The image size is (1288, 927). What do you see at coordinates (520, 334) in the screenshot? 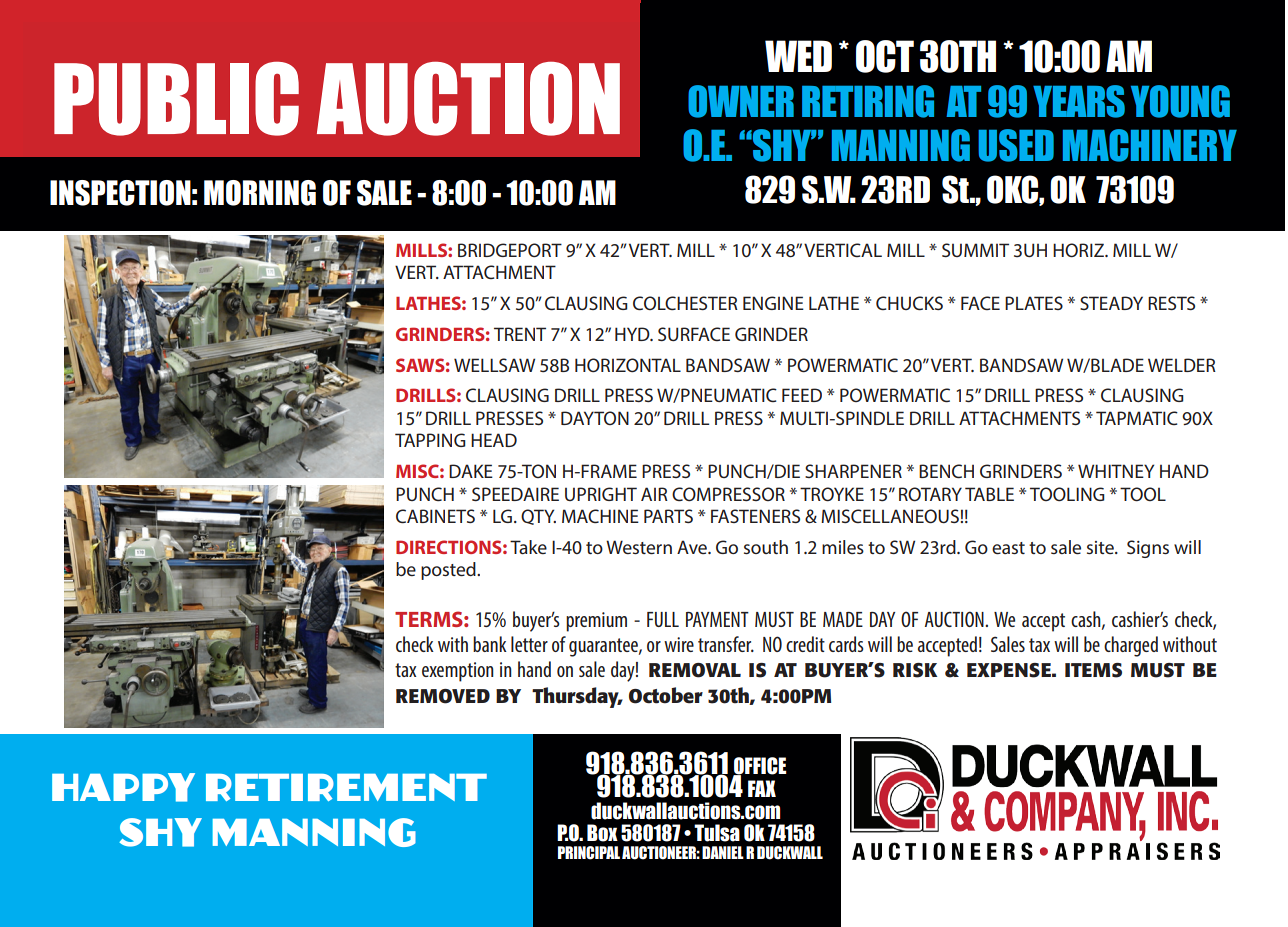
I see `TRENT` at bounding box center [520, 334].
